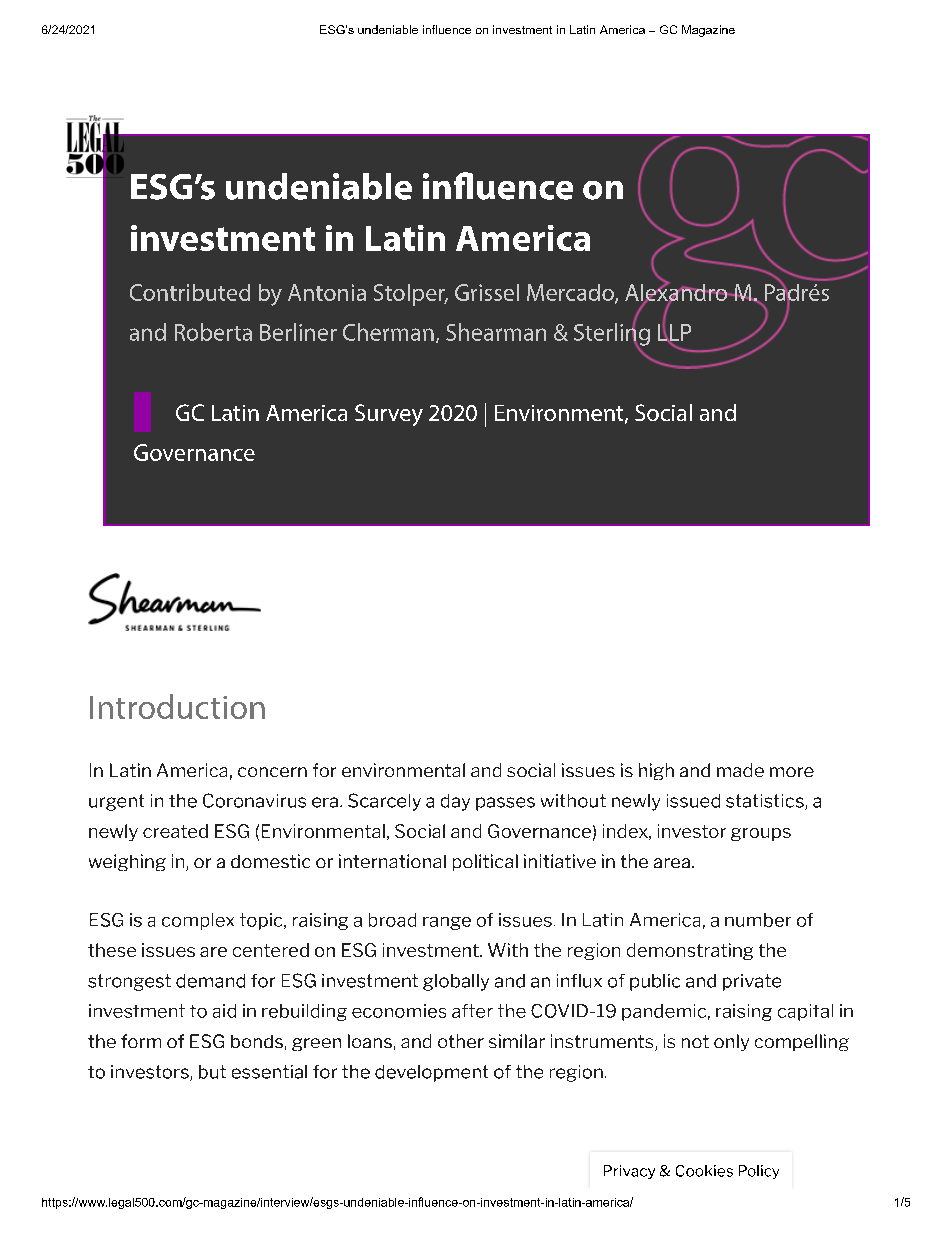 The image size is (952, 1233). What do you see at coordinates (740, 770) in the screenshot?
I see `made` at bounding box center [740, 770].
